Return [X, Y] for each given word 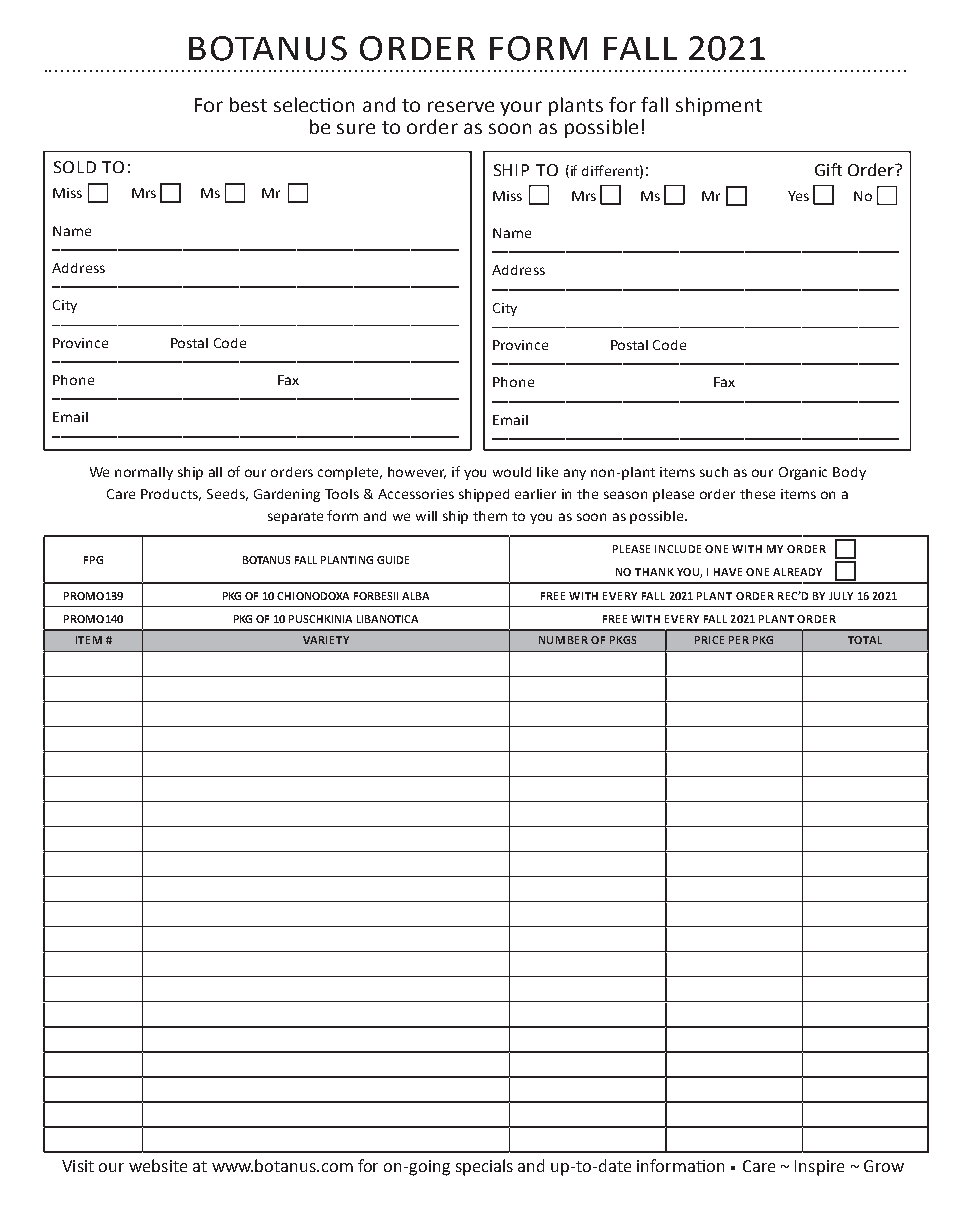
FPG [93, 560]
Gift [828, 169]
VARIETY [326, 640]
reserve [461, 106]
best [248, 104]
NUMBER [563, 640]
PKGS [623, 640]
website [158, 1165]
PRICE [709, 640]
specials [484, 1167]
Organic [803, 473]
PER [739, 640]
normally [144, 473]
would [512, 472]
